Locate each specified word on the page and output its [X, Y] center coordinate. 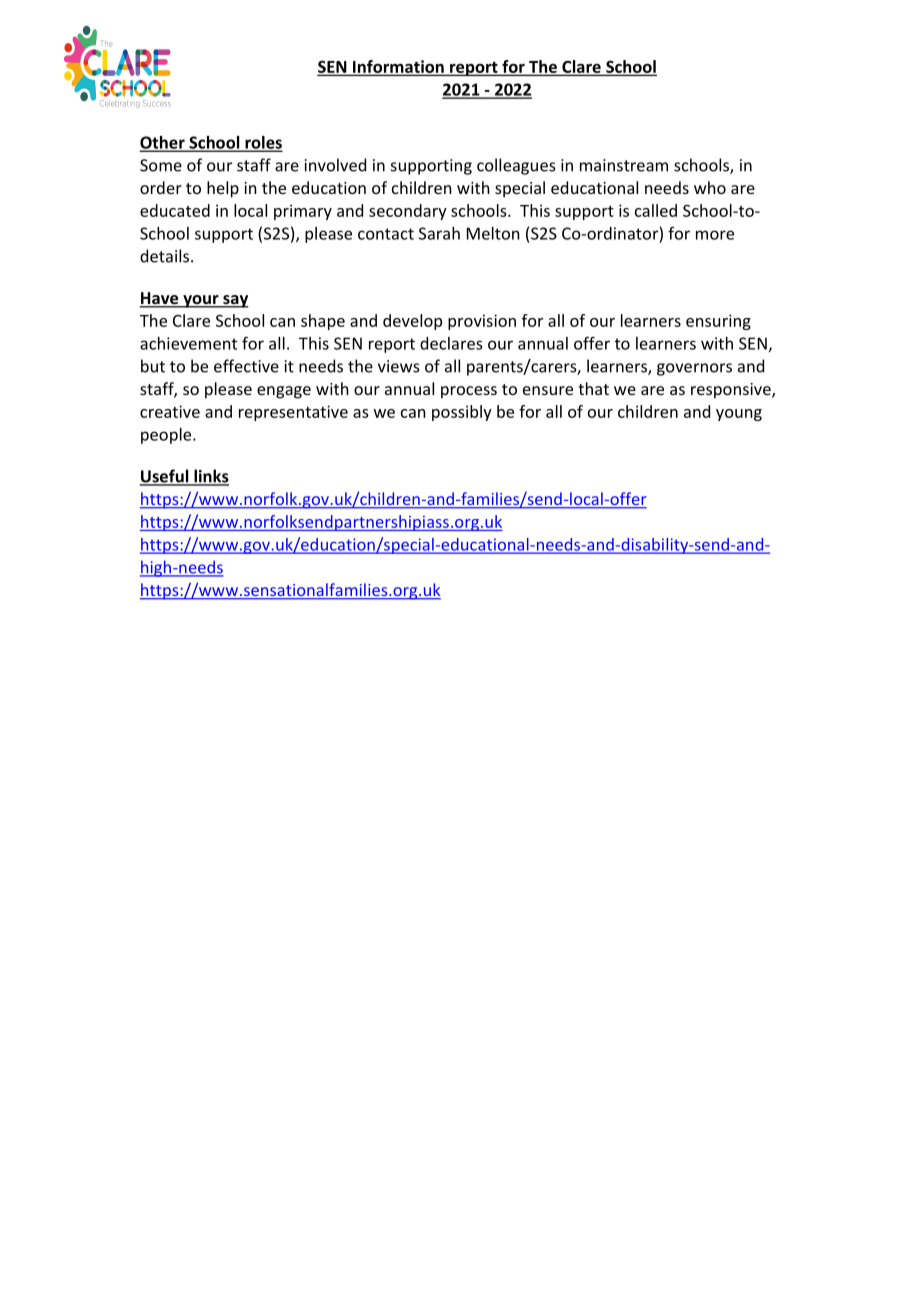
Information [398, 67]
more [715, 235]
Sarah [439, 233]
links [210, 477]
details [166, 256]
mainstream [624, 165]
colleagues [516, 166]
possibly [462, 413]
